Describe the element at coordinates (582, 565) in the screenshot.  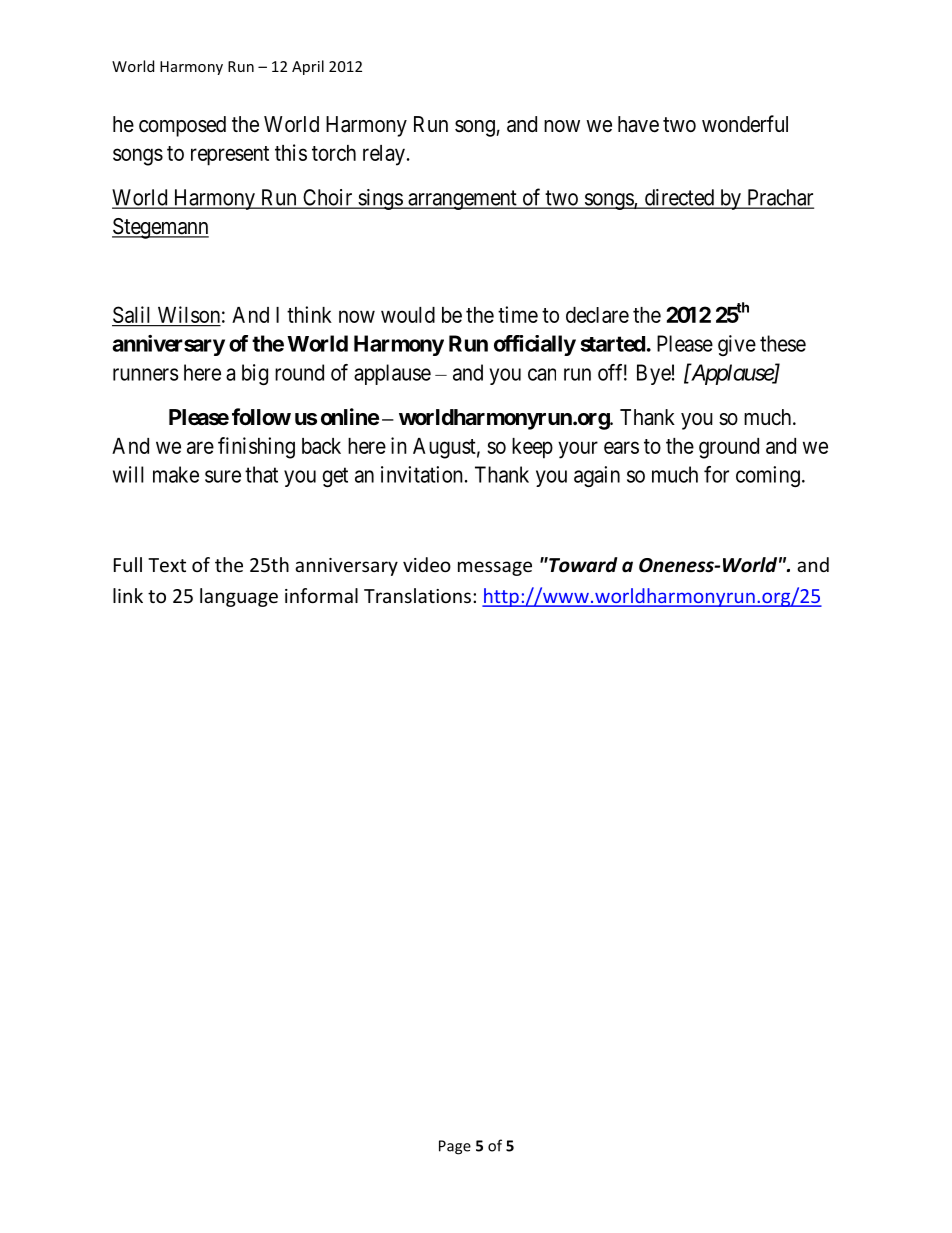
I see `Toward` at that location.
